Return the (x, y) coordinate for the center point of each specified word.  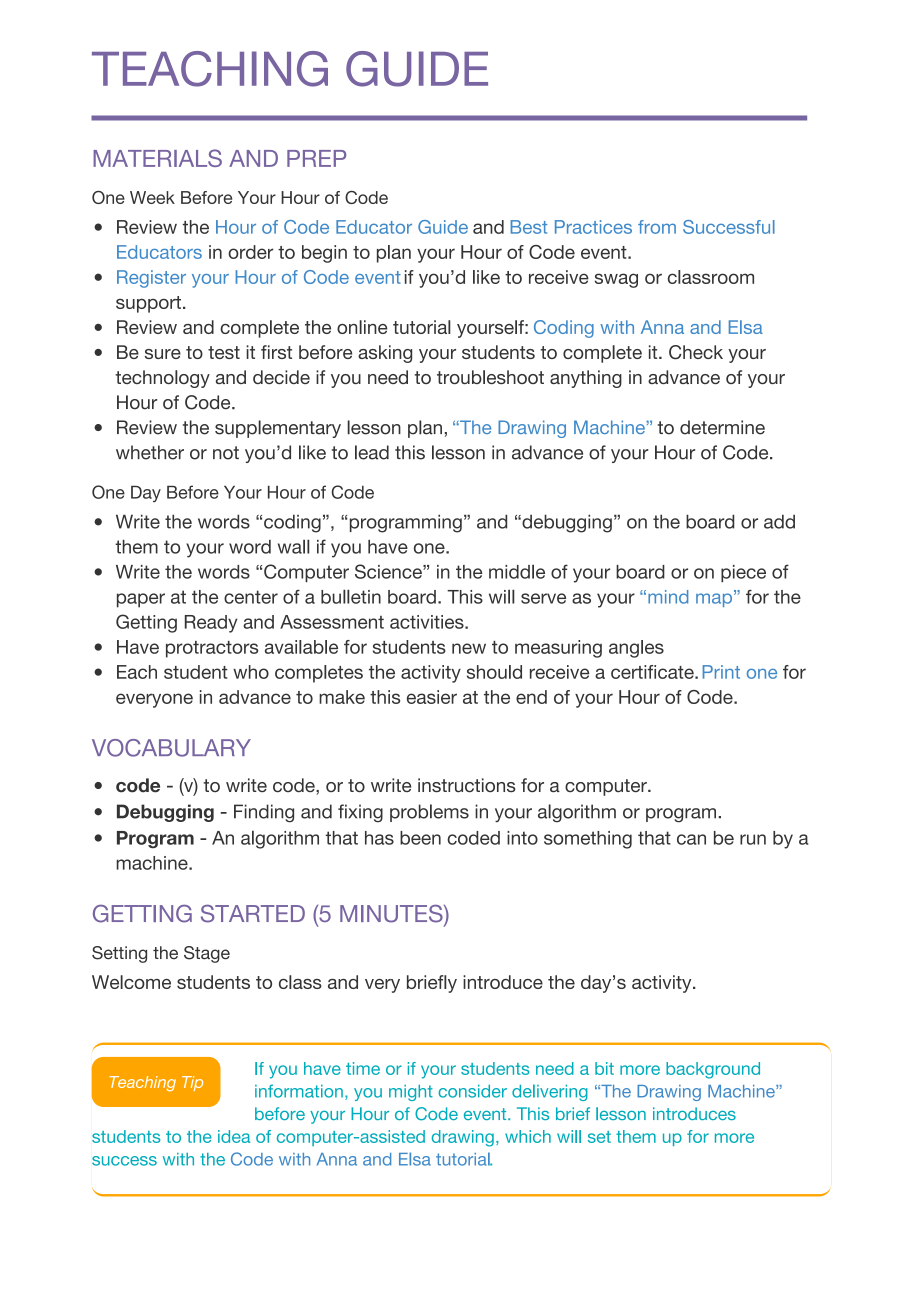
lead (372, 452)
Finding (264, 813)
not (226, 453)
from (657, 227)
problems (429, 813)
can (691, 839)
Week (152, 197)
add (779, 521)
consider (472, 1091)
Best (529, 227)
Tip (192, 1083)
